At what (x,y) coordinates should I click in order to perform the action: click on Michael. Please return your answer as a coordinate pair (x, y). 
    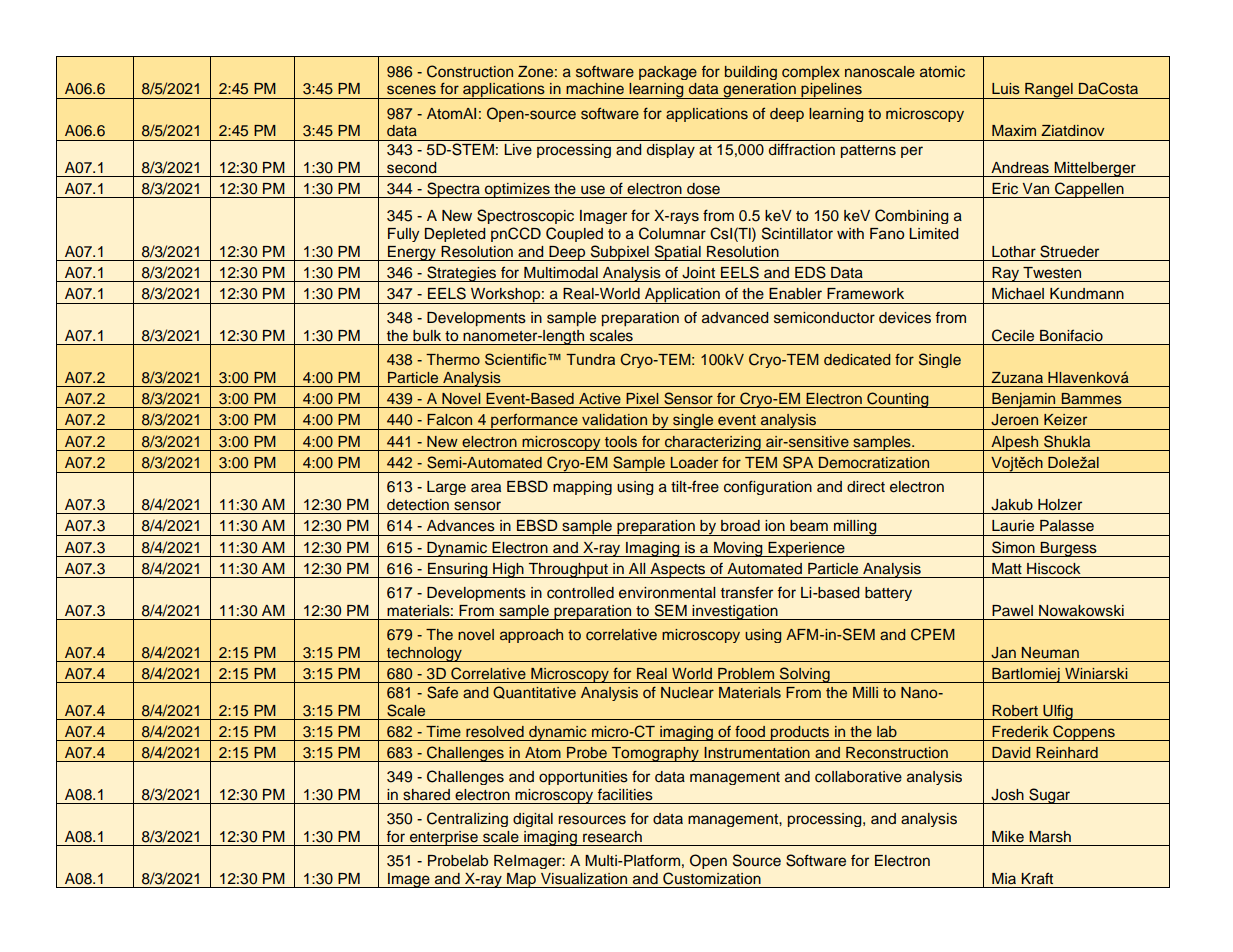
    Looking at the image, I should click on (1018, 294).
